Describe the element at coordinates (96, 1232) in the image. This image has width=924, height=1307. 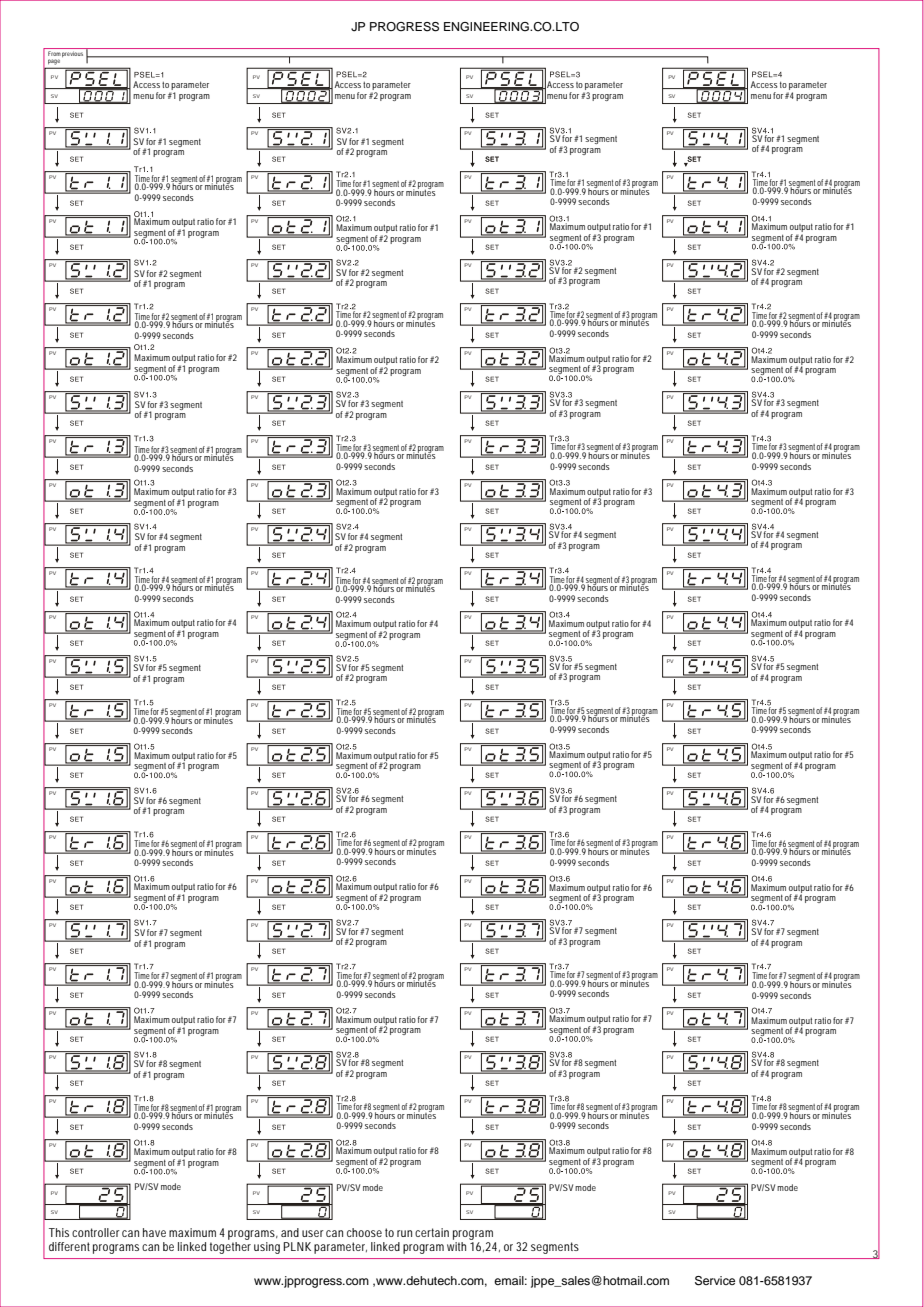
I see `controller` at that location.
